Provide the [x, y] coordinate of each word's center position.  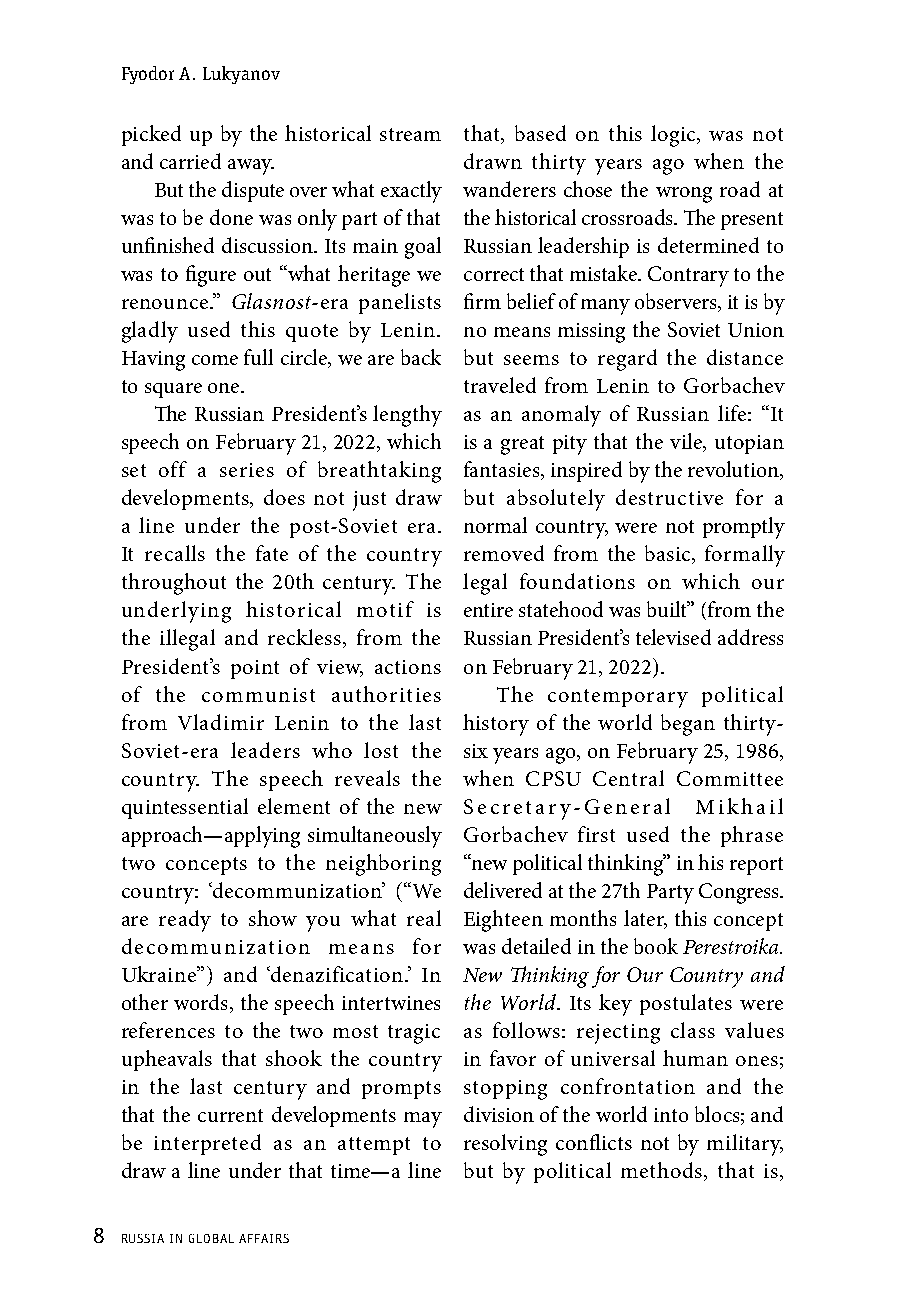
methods [663, 1171]
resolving [505, 1145]
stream [410, 134]
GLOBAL [211, 1238]
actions [408, 667]
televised [673, 637]
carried [190, 161]
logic [674, 136]
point [255, 669]
